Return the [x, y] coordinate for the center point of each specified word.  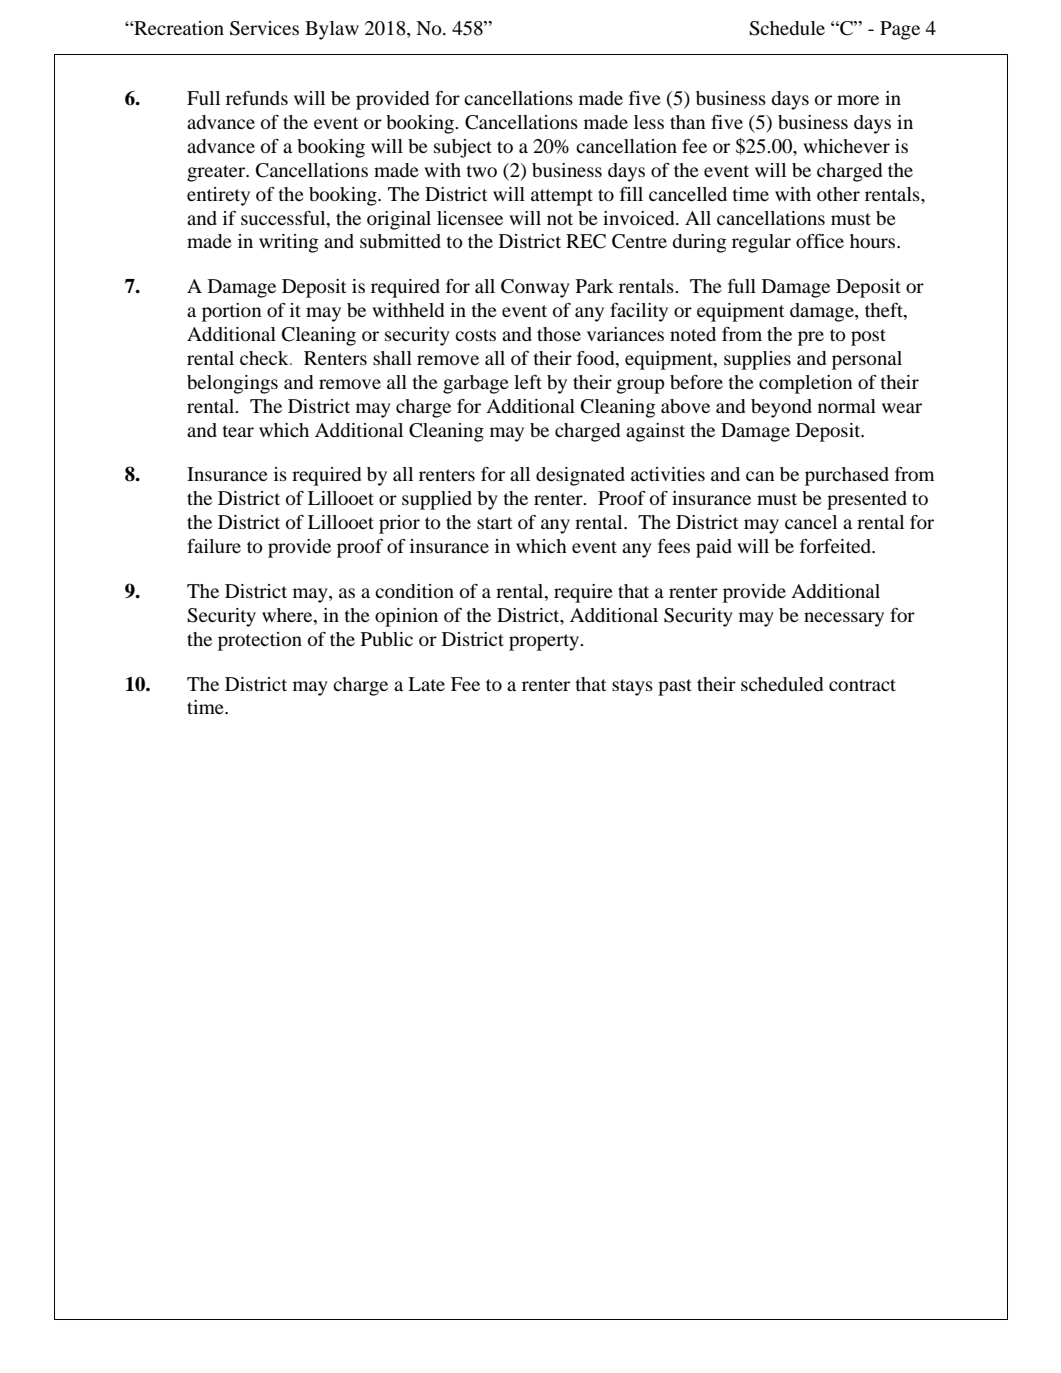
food [597, 359]
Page [900, 30]
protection [260, 641]
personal [867, 360]
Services [264, 28]
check [265, 358]
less [649, 122]
